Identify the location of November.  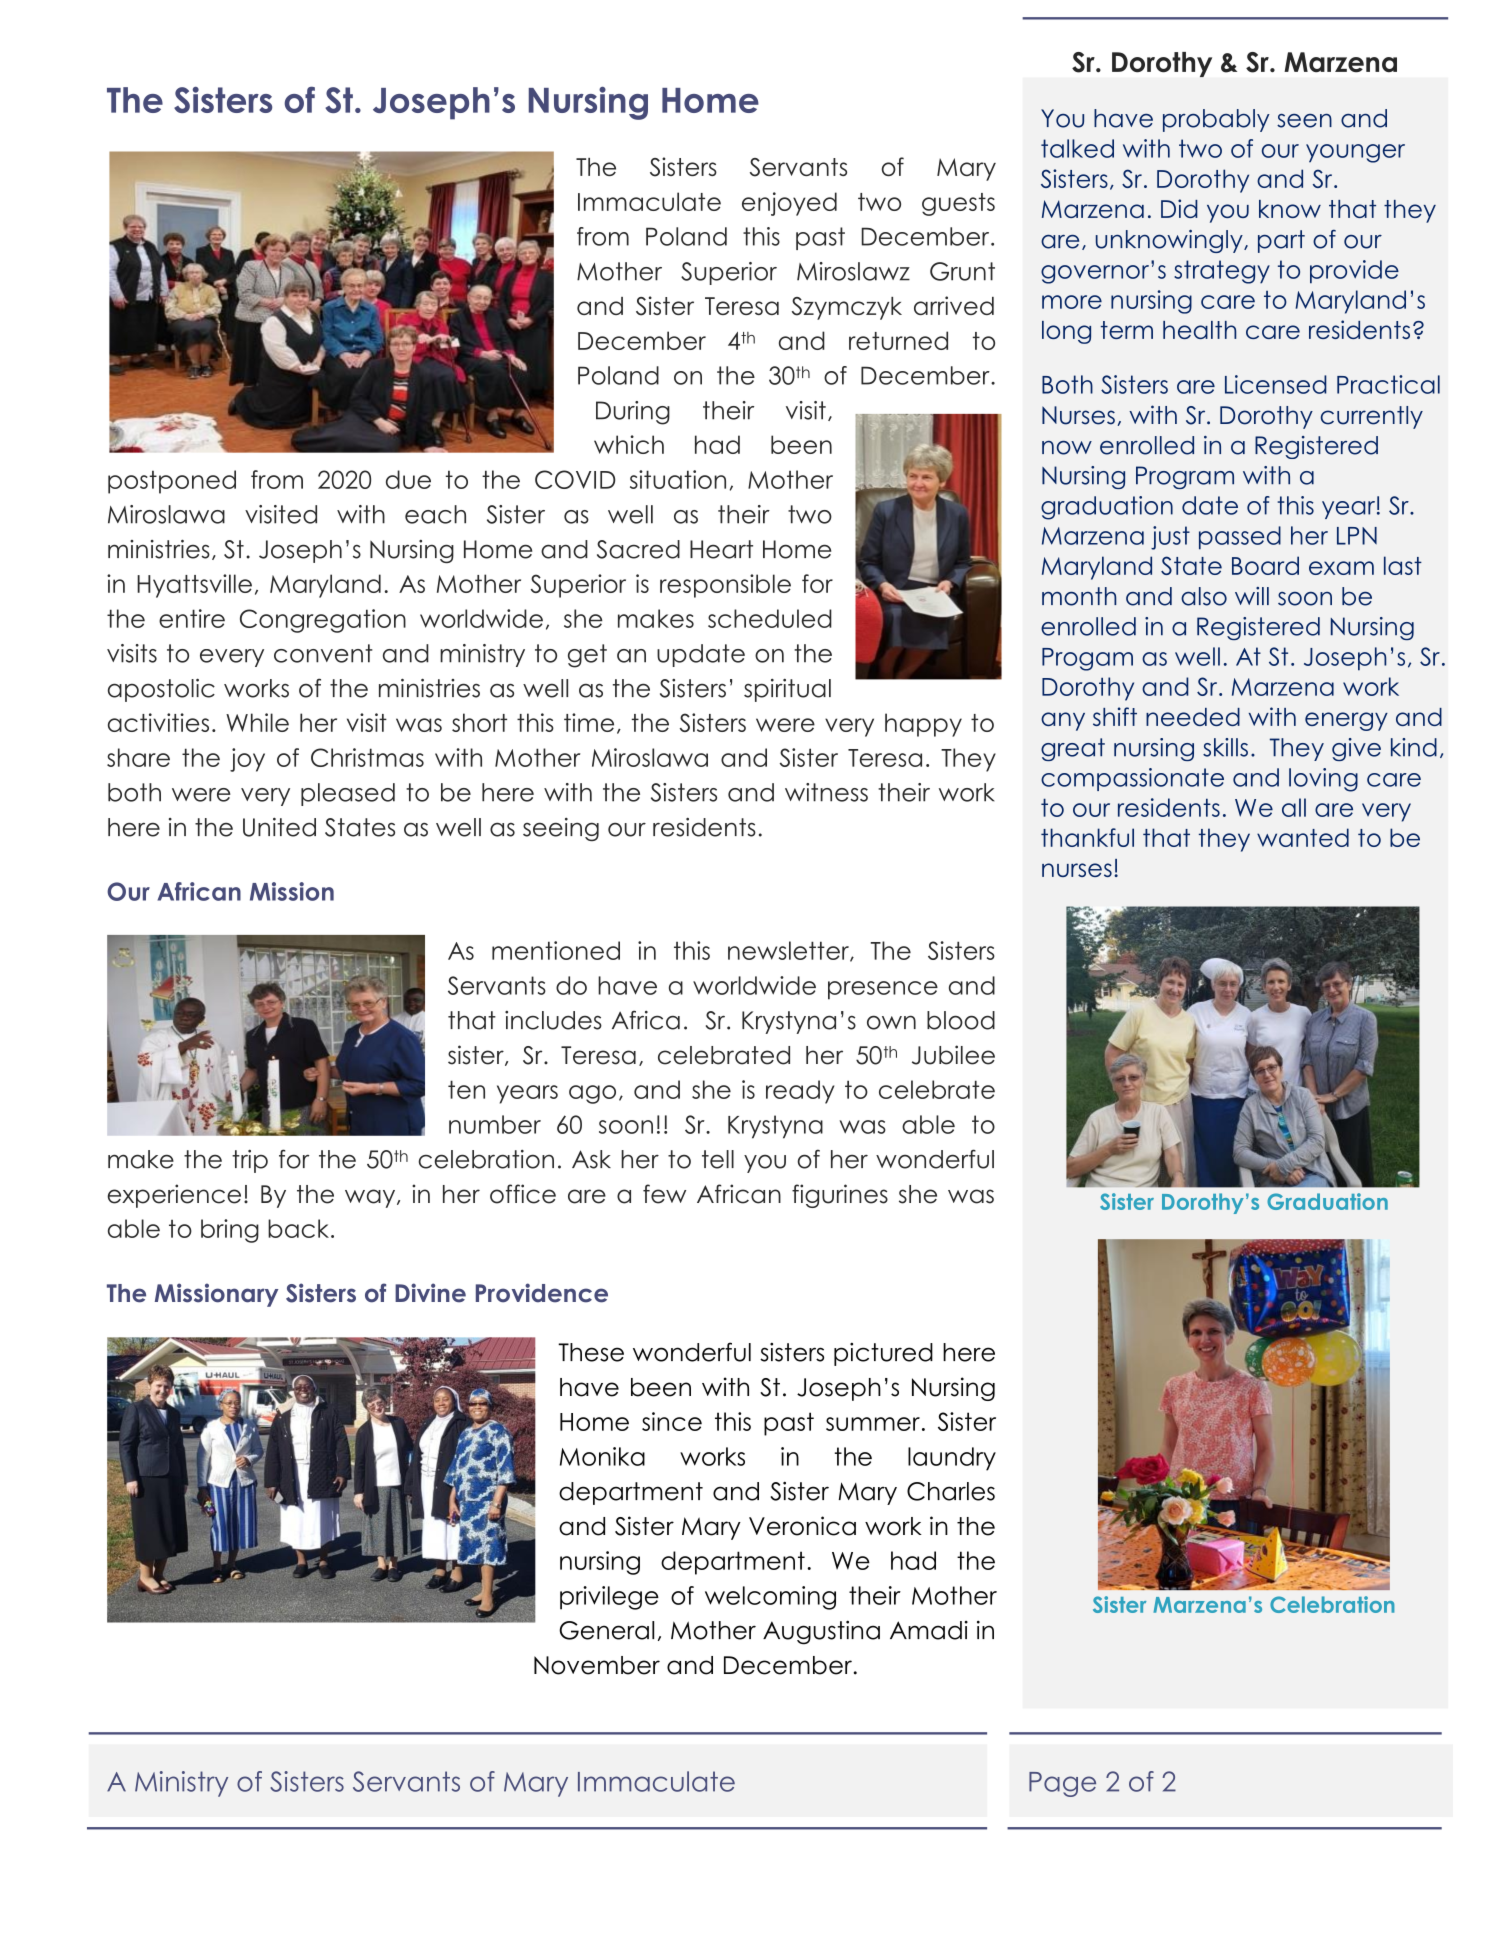
(597, 1665).
